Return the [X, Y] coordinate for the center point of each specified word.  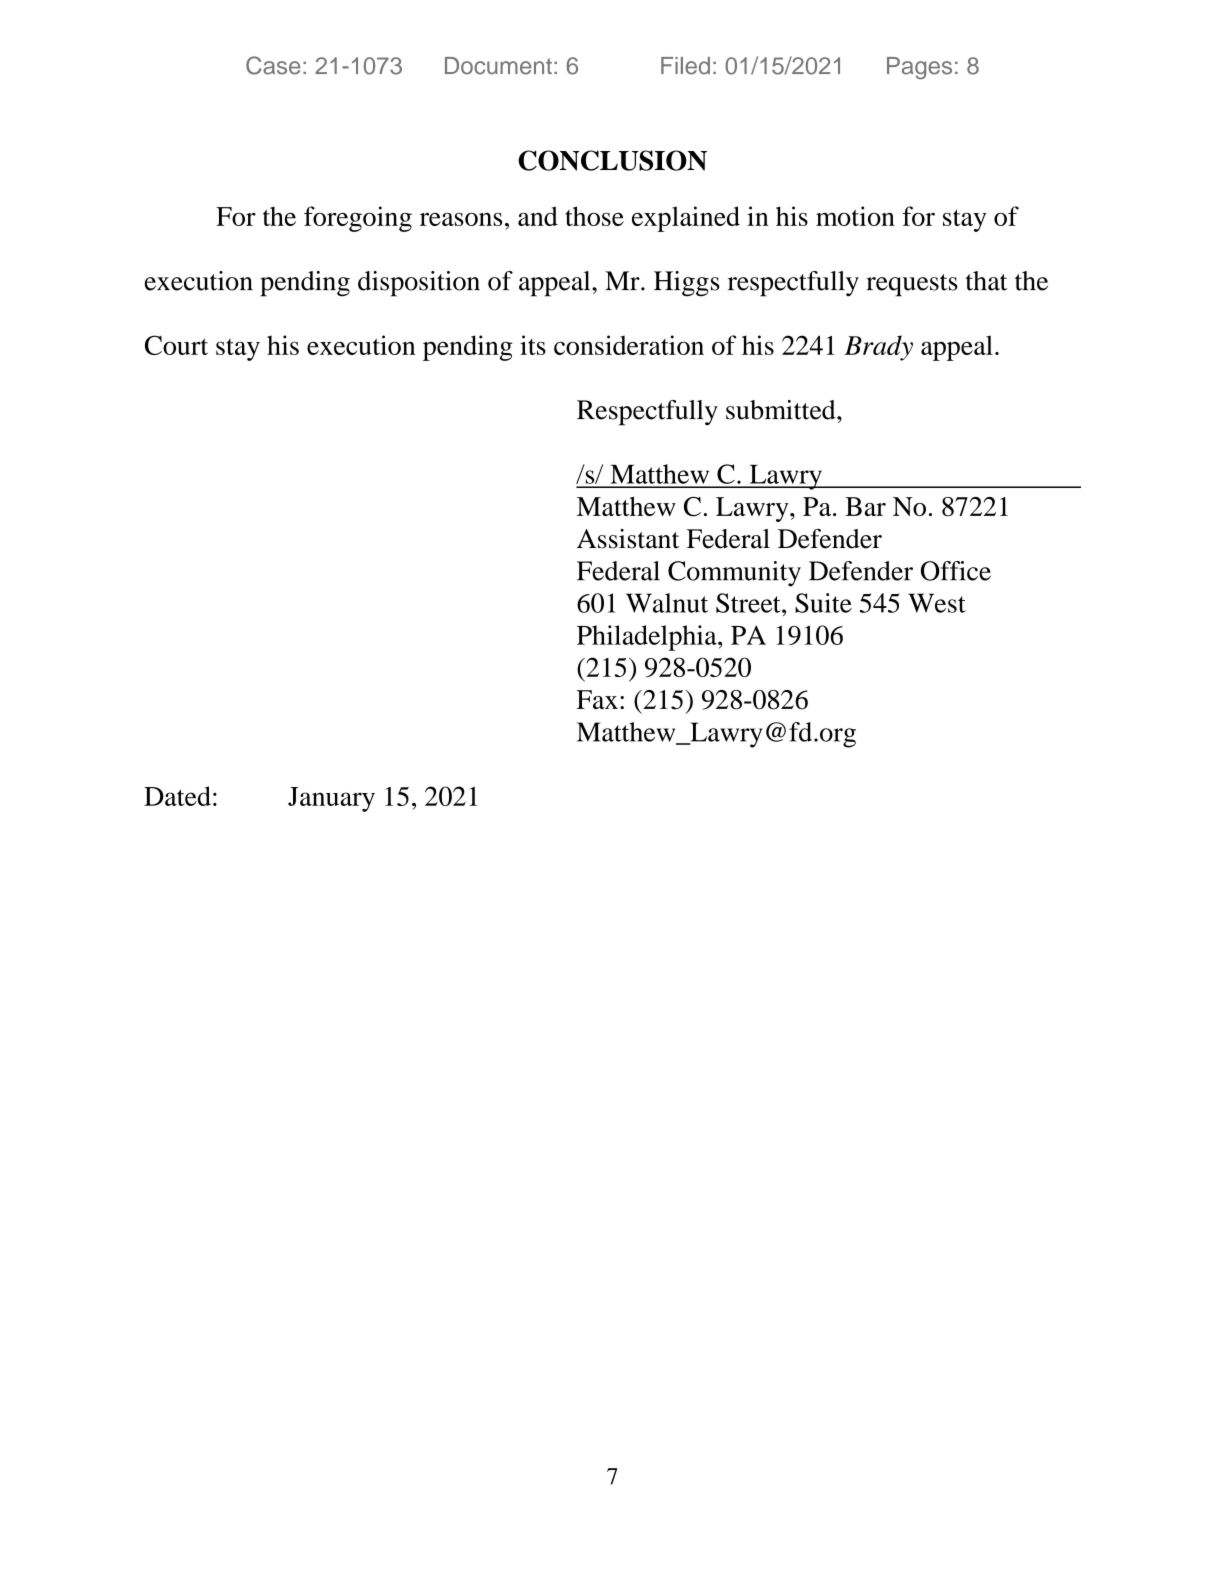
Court [176, 345]
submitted [782, 410]
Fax [597, 699]
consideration [629, 345]
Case [273, 65]
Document [498, 66]
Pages [919, 68]
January [331, 799]
